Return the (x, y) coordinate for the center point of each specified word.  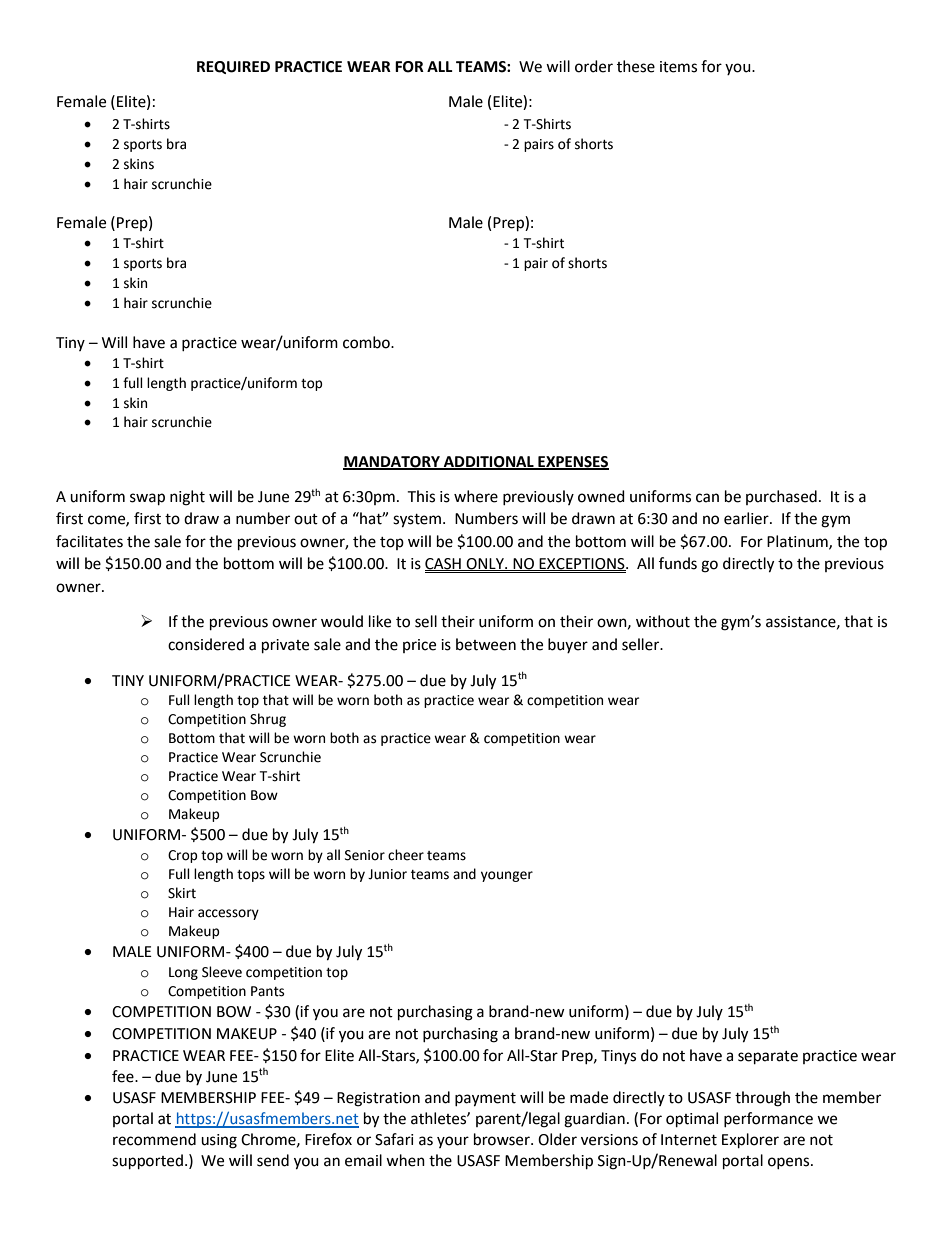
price (419, 646)
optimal (692, 1120)
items (678, 67)
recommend (154, 1139)
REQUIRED (233, 67)
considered (206, 644)
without (663, 621)
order (594, 66)
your (453, 1142)
